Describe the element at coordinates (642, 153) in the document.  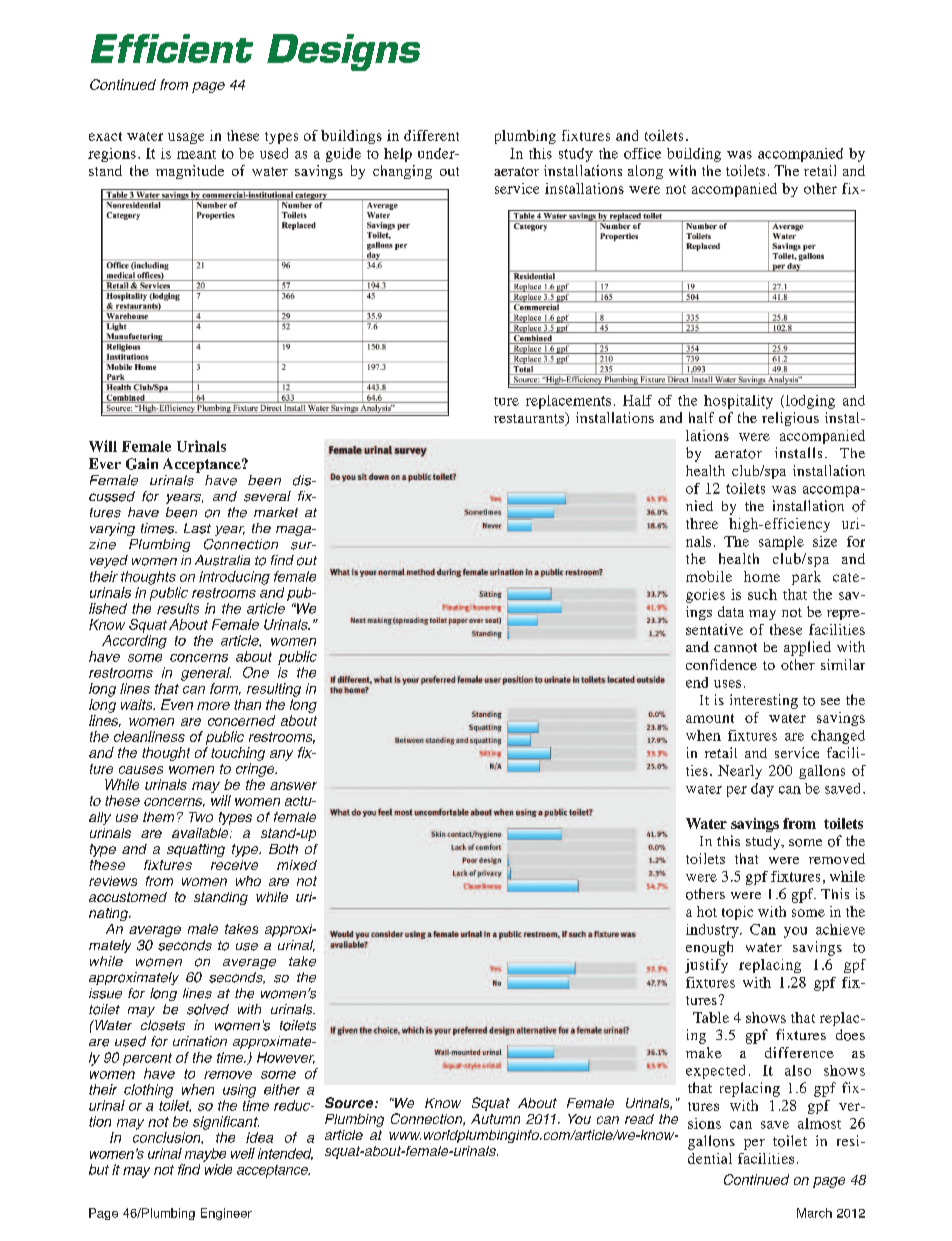
I see `office` at that location.
